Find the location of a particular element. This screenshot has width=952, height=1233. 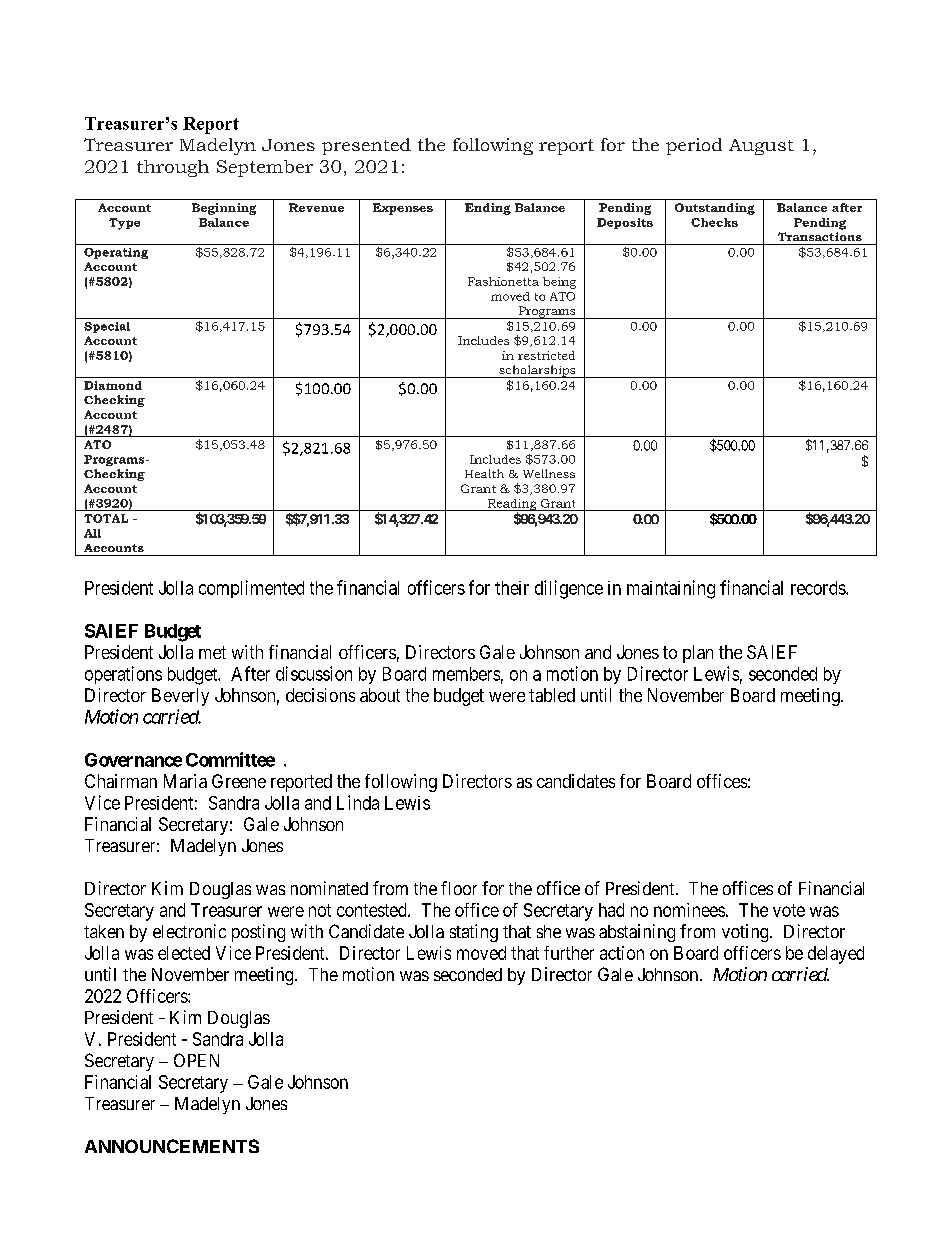

ANNOUNCEMENTS is located at coordinates (172, 1146).
